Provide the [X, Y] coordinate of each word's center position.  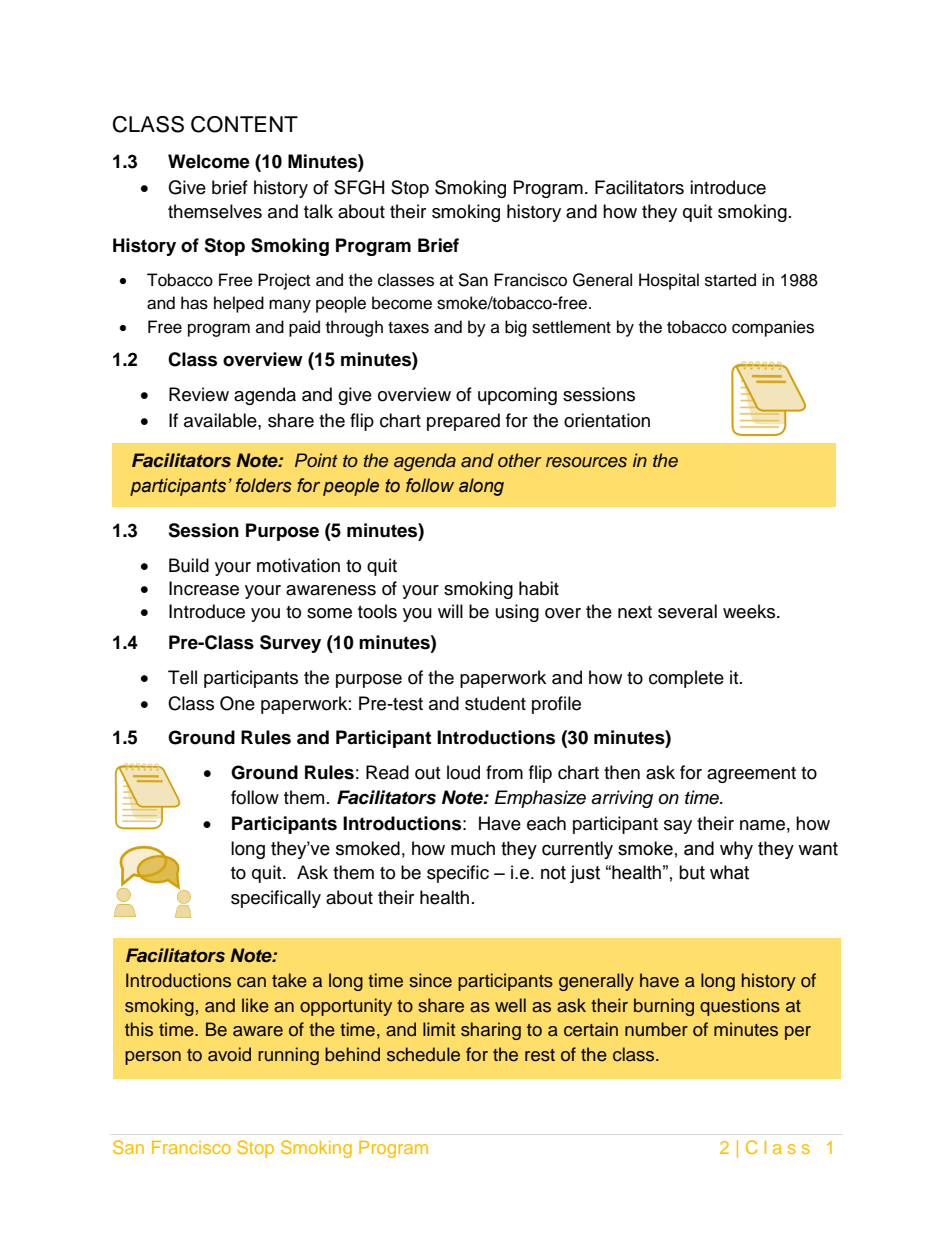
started [730, 280]
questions [740, 1007]
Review [199, 394]
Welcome [209, 161]
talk [318, 211]
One [237, 703]
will [450, 611]
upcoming [517, 396]
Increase [204, 588]
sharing [491, 1031]
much [473, 848]
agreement [751, 775]
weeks [750, 611]
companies [773, 328]
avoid [229, 1054]
